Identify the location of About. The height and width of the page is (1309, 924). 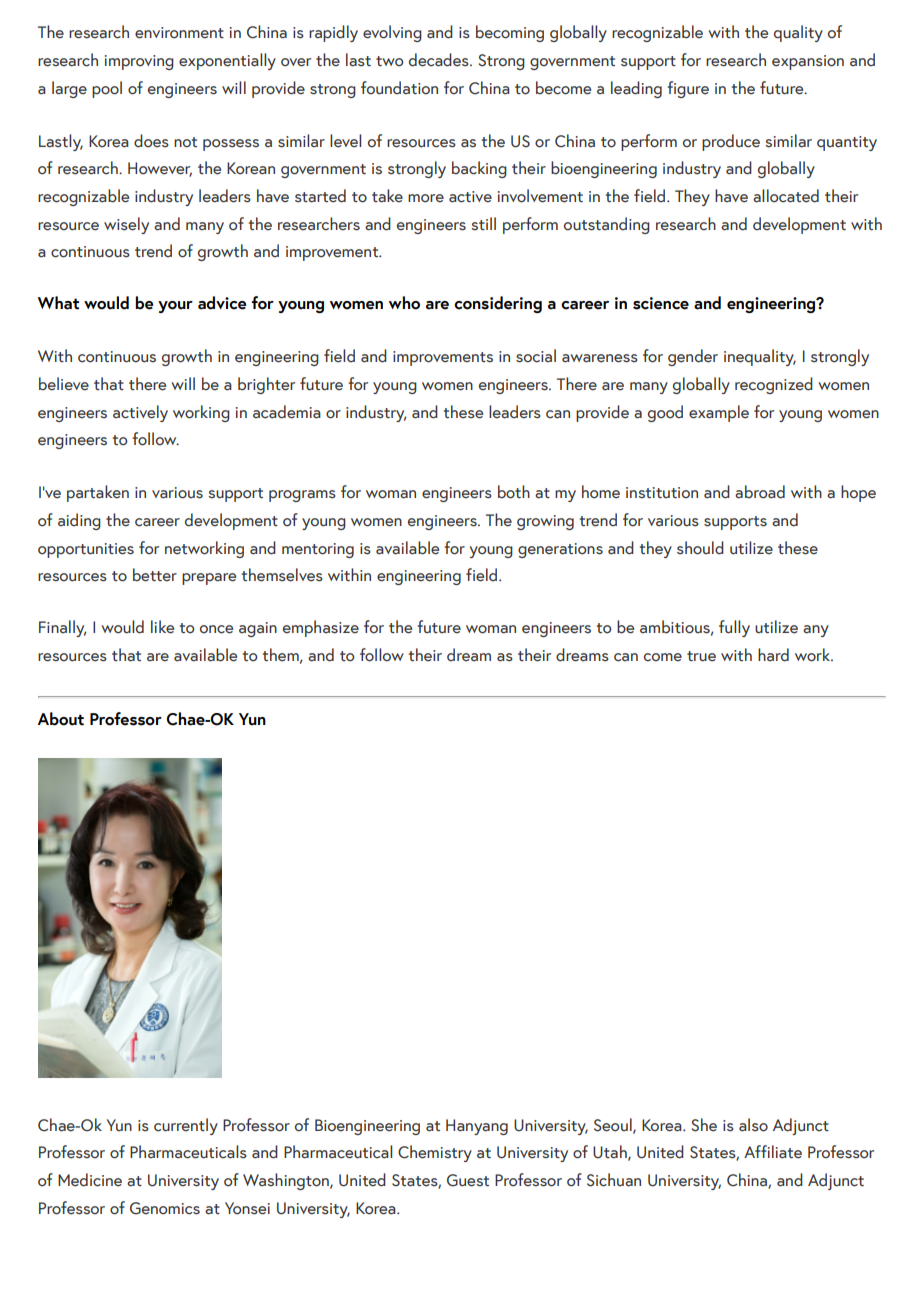
(61, 719).
